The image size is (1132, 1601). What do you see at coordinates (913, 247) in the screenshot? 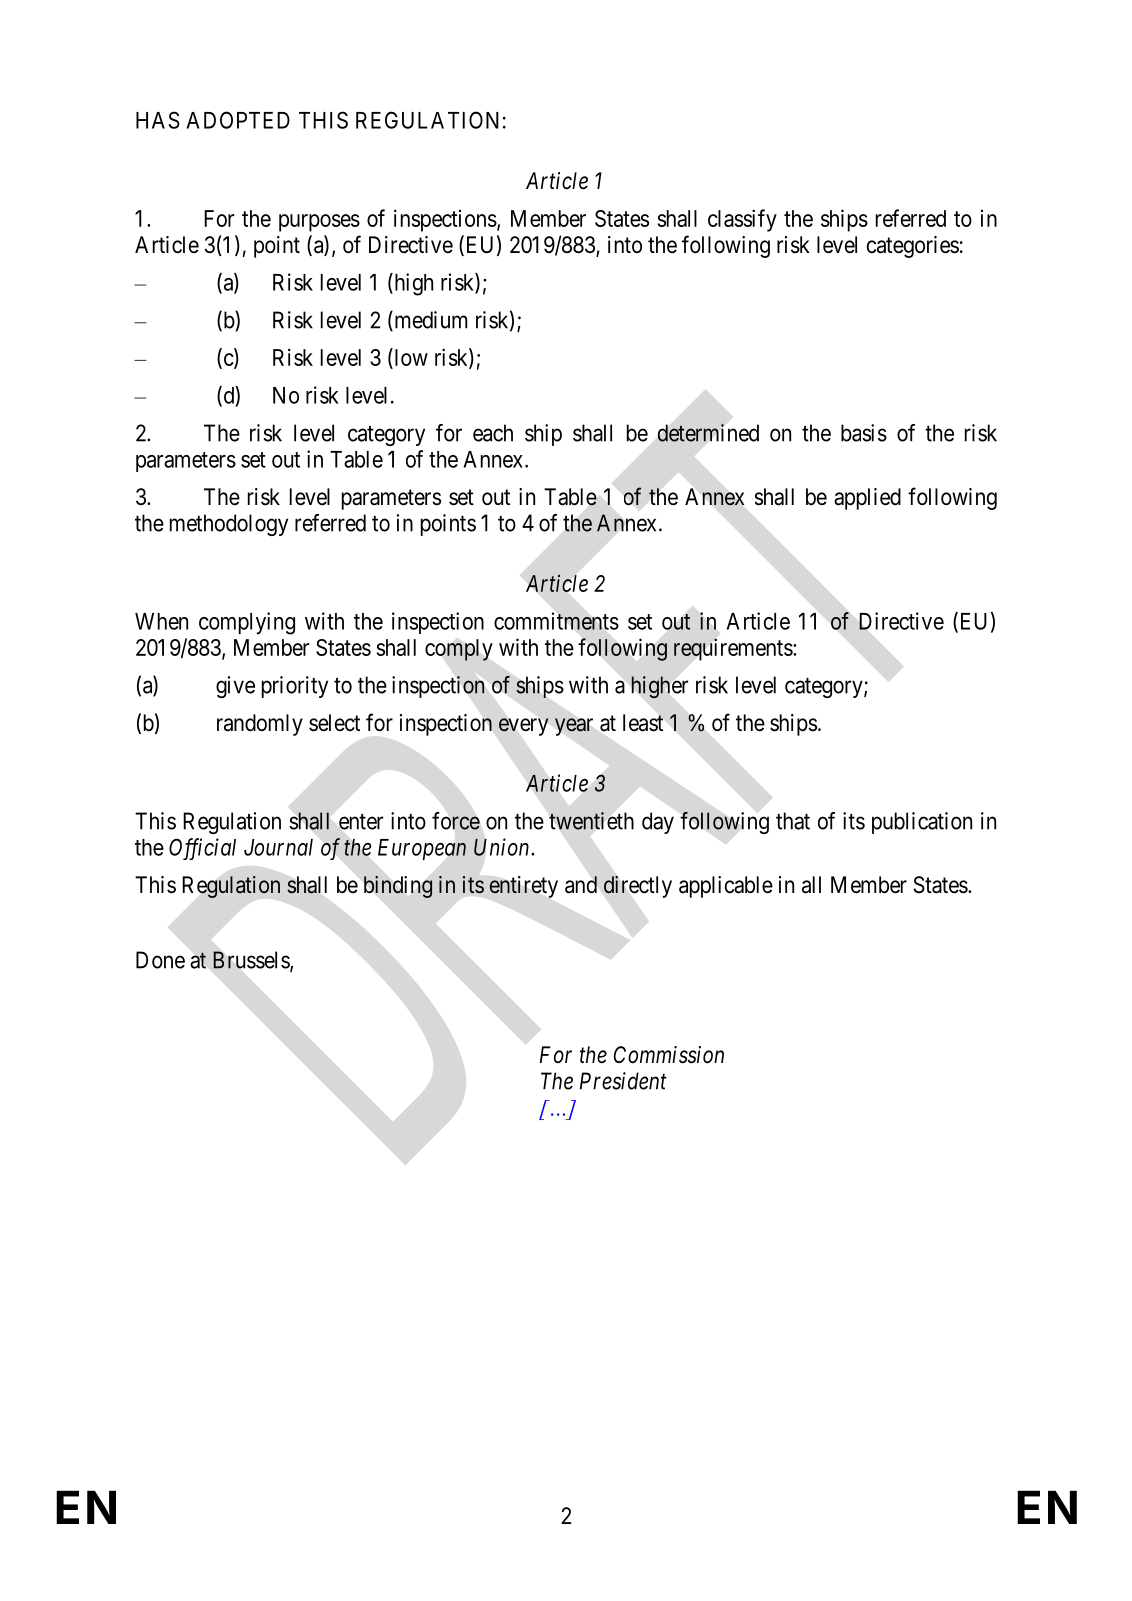
I see `categories` at bounding box center [913, 247].
